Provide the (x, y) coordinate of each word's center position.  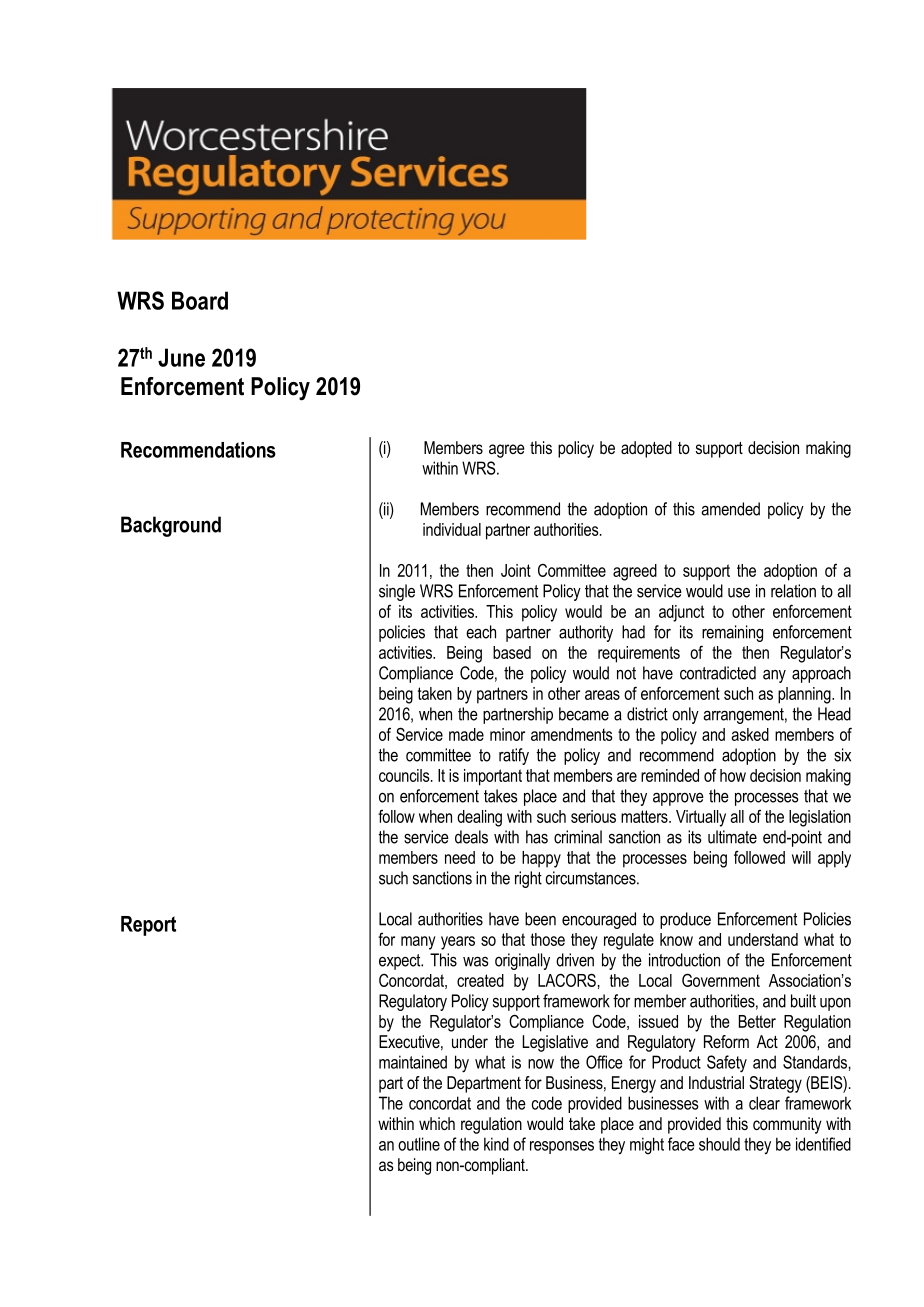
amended (730, 509)
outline (419, 1144)
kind (496, 1144)
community (787, 1125)
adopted (646, 449)
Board (200, 300)
